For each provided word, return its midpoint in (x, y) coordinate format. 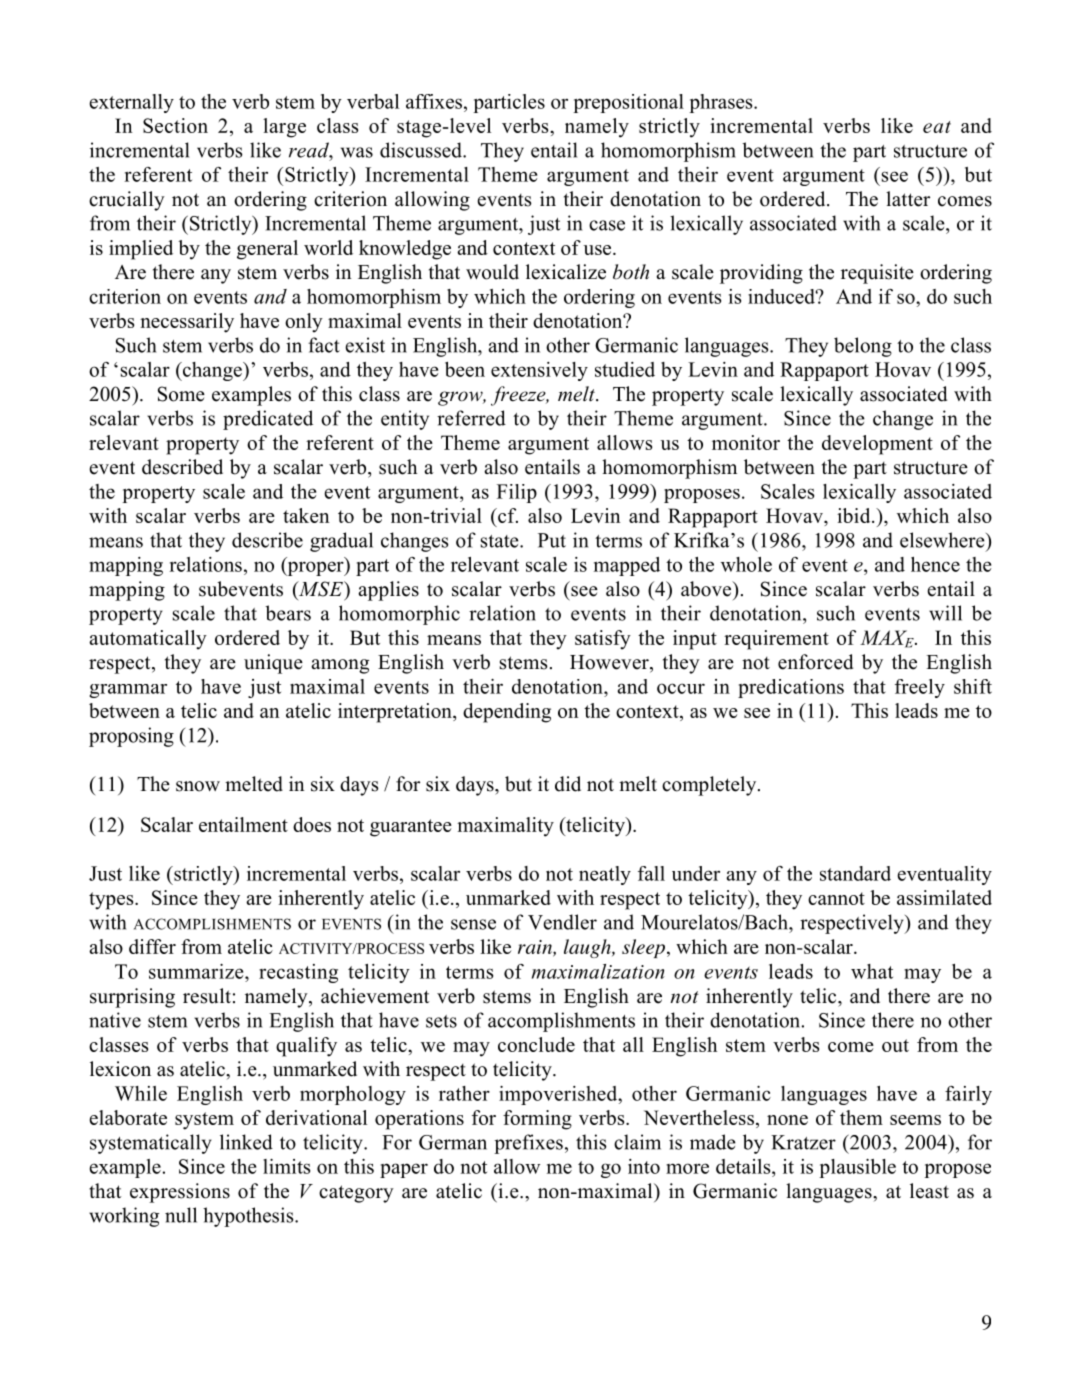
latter (908, 199)
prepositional (628, 103)
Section (175, 125)
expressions (180, 1193)
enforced (815, 662)
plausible (857, 1168)
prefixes (528, 1144)
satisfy (603, 640)
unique (273, 664)
